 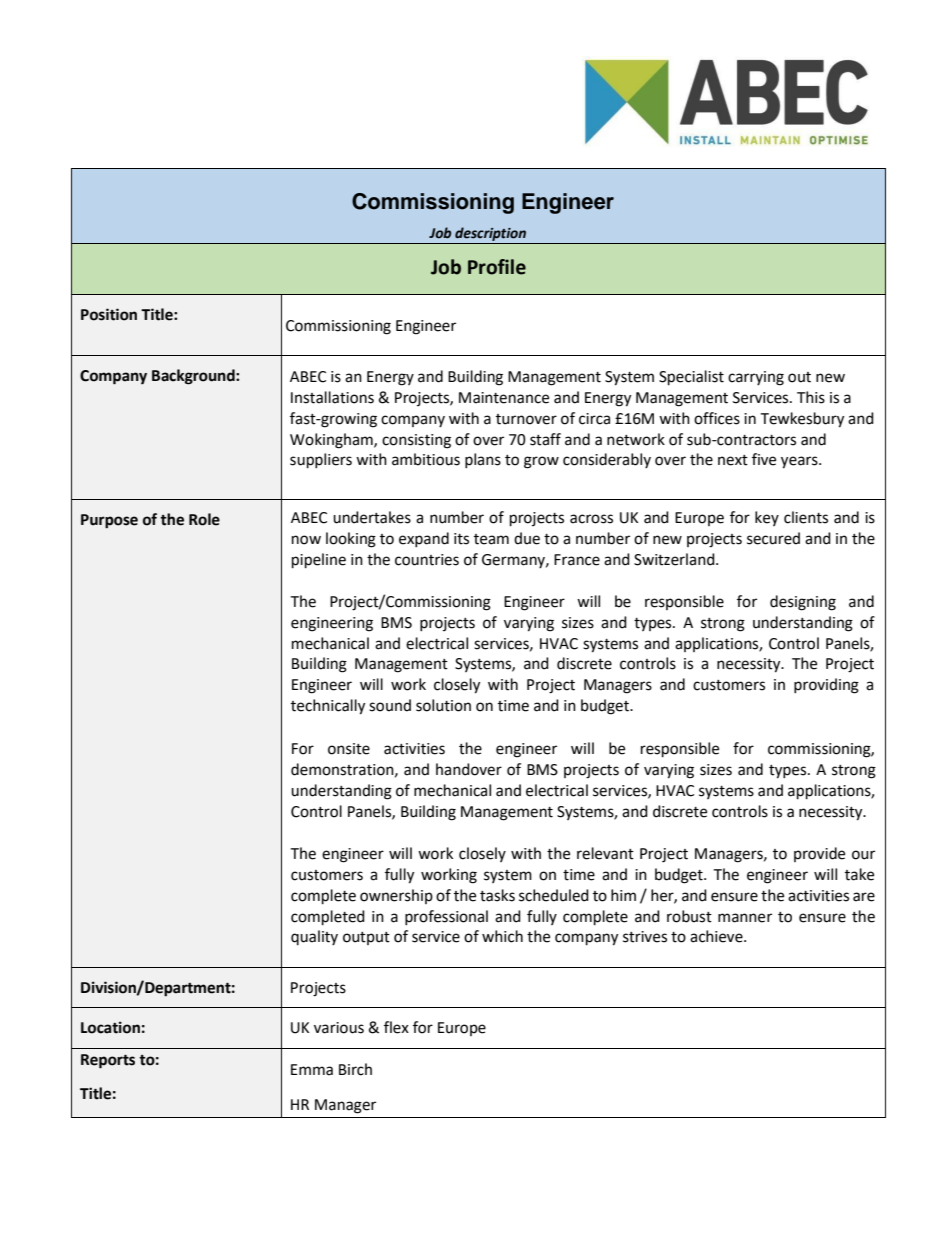 I want to click on Profile, so click(x=497, y=267).
